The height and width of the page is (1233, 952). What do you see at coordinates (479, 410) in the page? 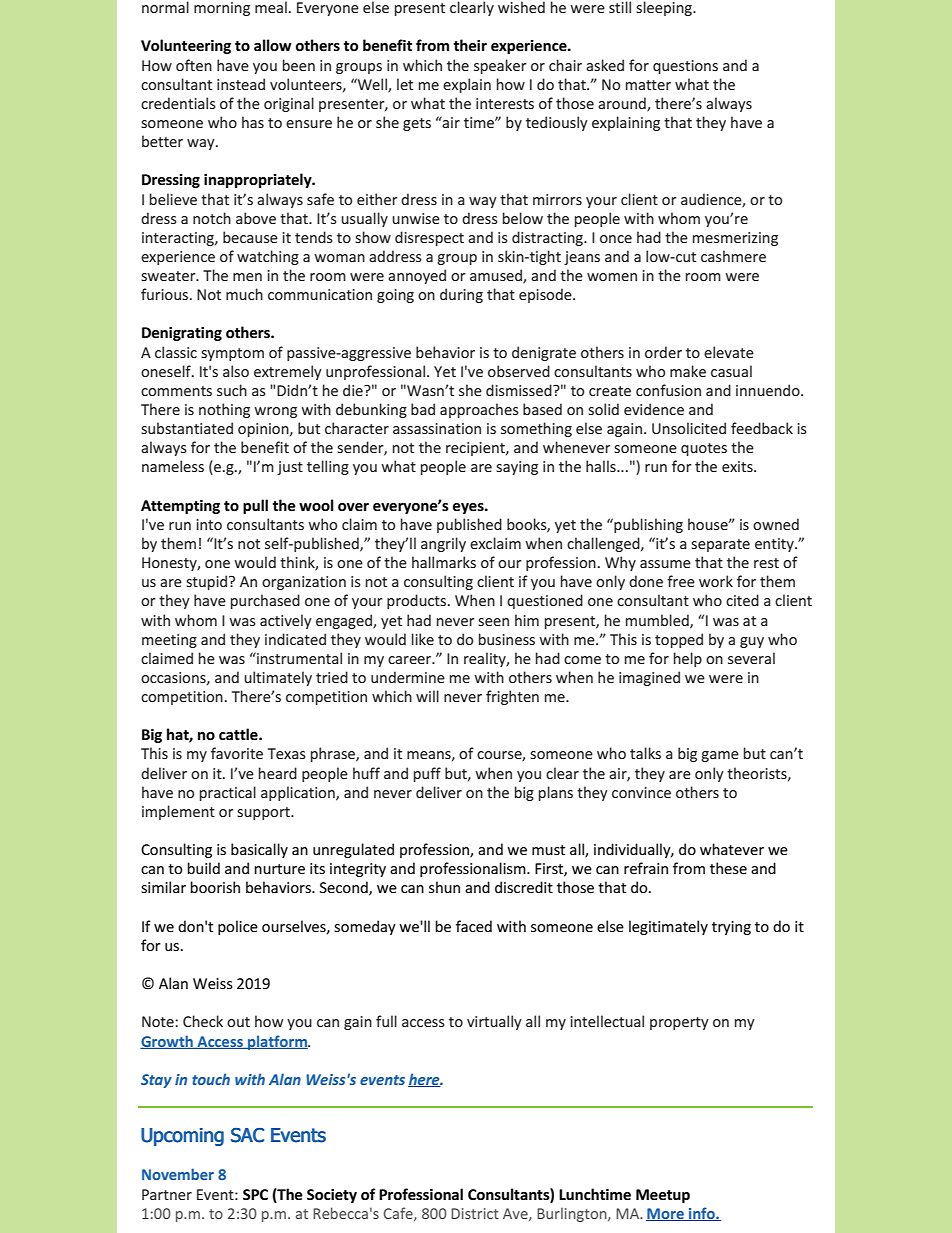
I see `approaches` at bounding box center [479, 410].
